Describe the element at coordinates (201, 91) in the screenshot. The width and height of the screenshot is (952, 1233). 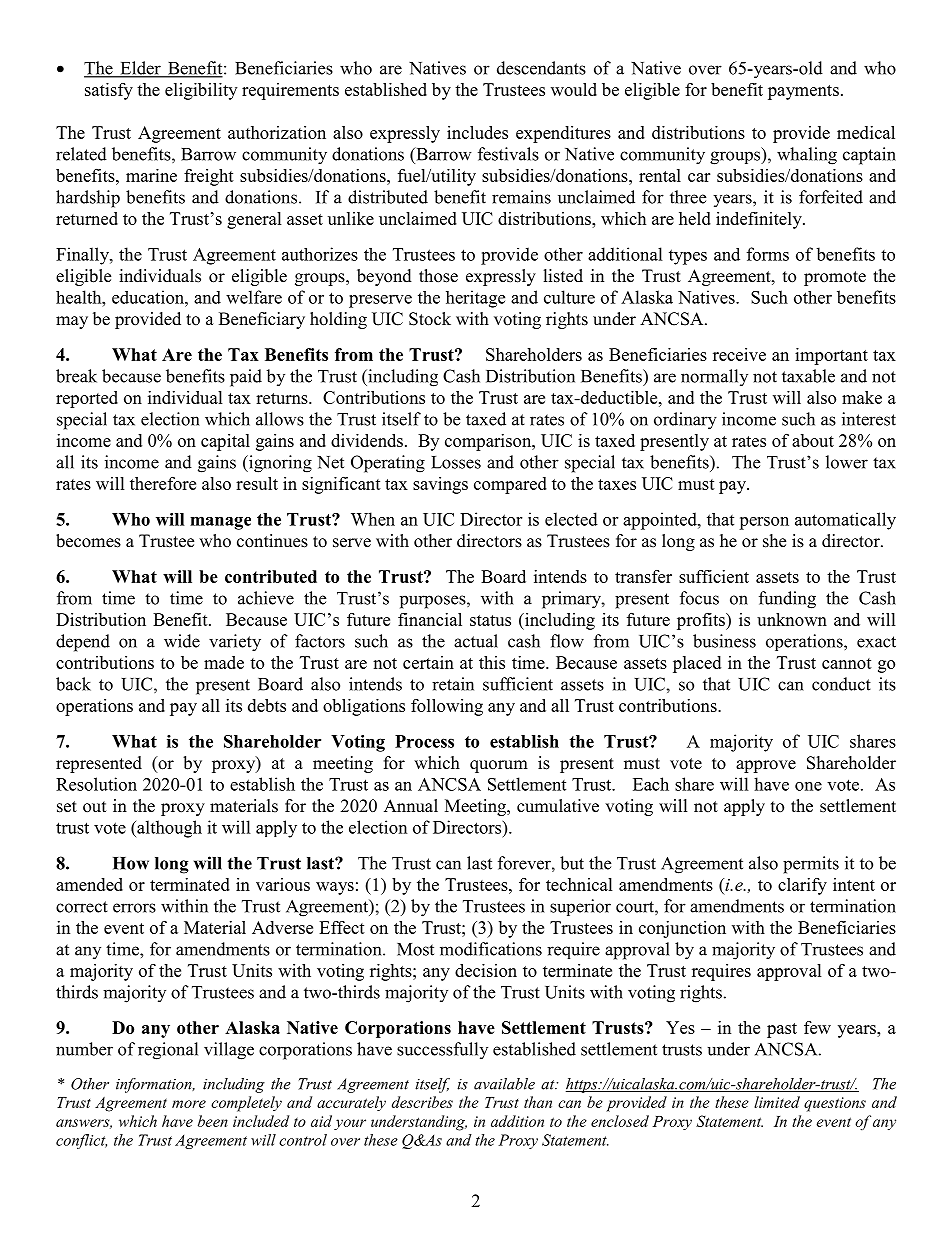
I see `eligibility` at that location.
